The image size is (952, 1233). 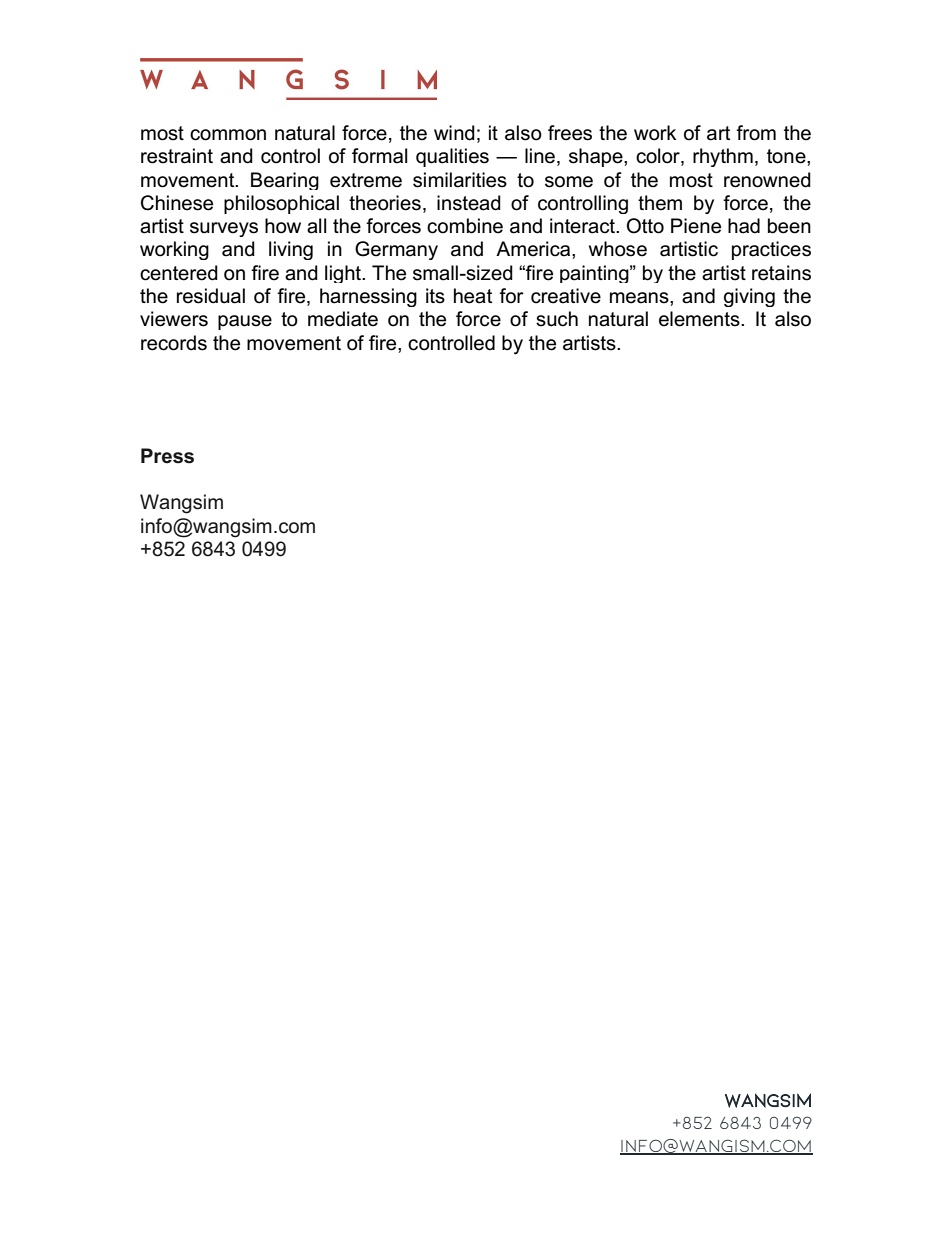 I want to click on elements, so click(x=700, y=319).
